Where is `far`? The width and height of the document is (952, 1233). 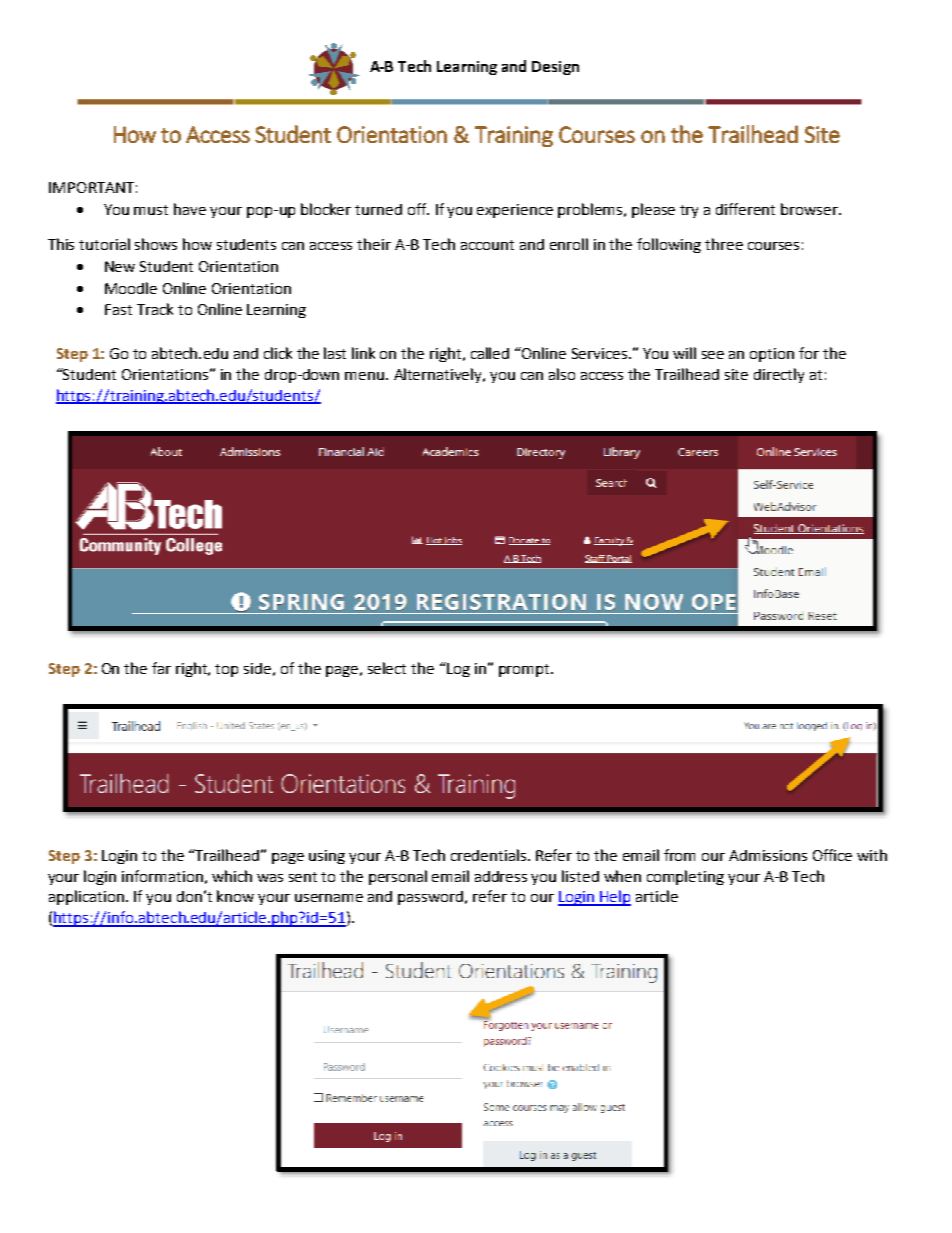 far is located at coordinates (161, 668).
